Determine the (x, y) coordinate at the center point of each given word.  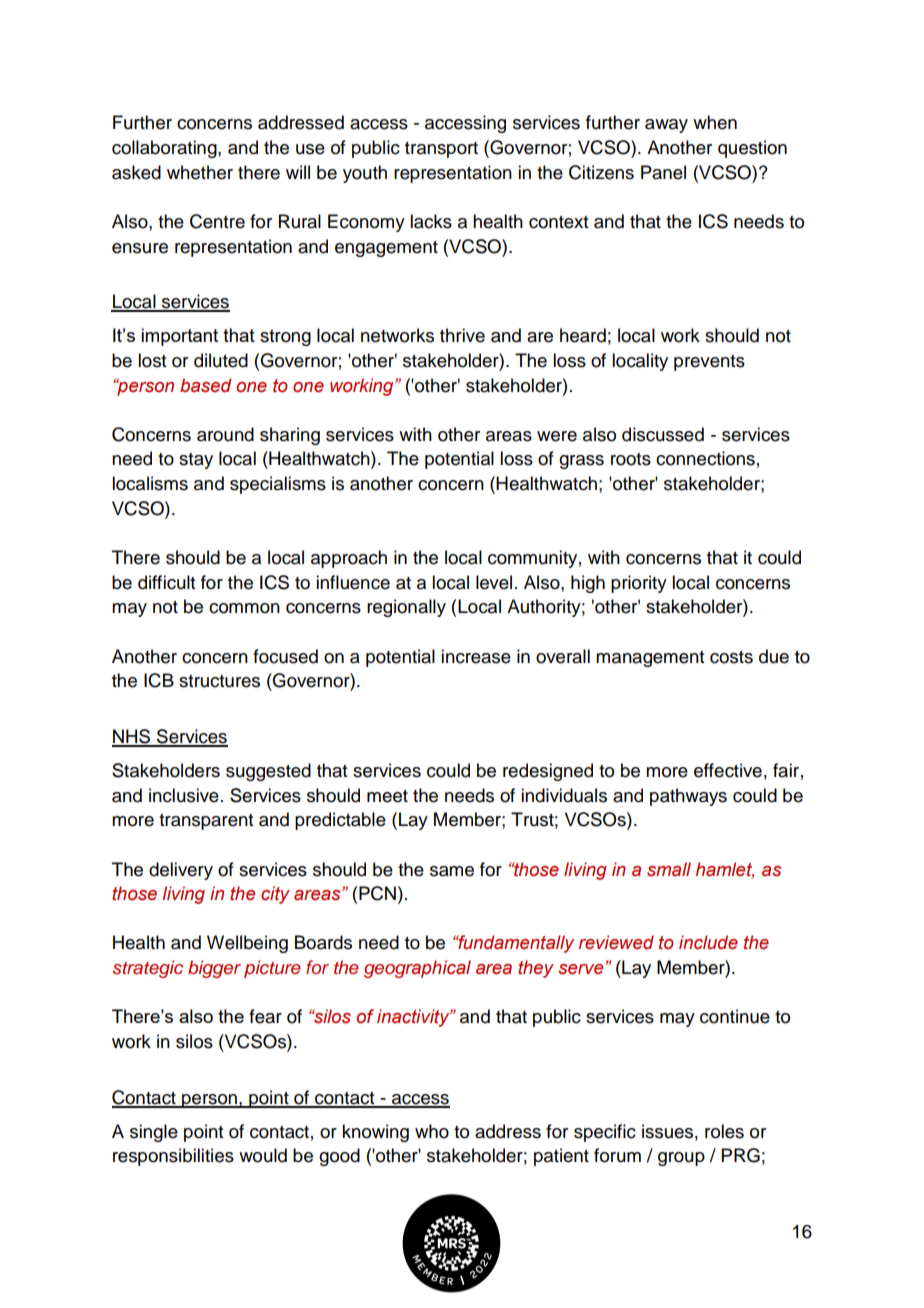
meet (387, 796)
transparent (206, 822)
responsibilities (173, 1157)
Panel (663, 172)
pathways (688, 797)
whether (200, 172)
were (557, 436)
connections (705, 458)
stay (196, 461)
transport (441, 150)
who (432, 1131)
